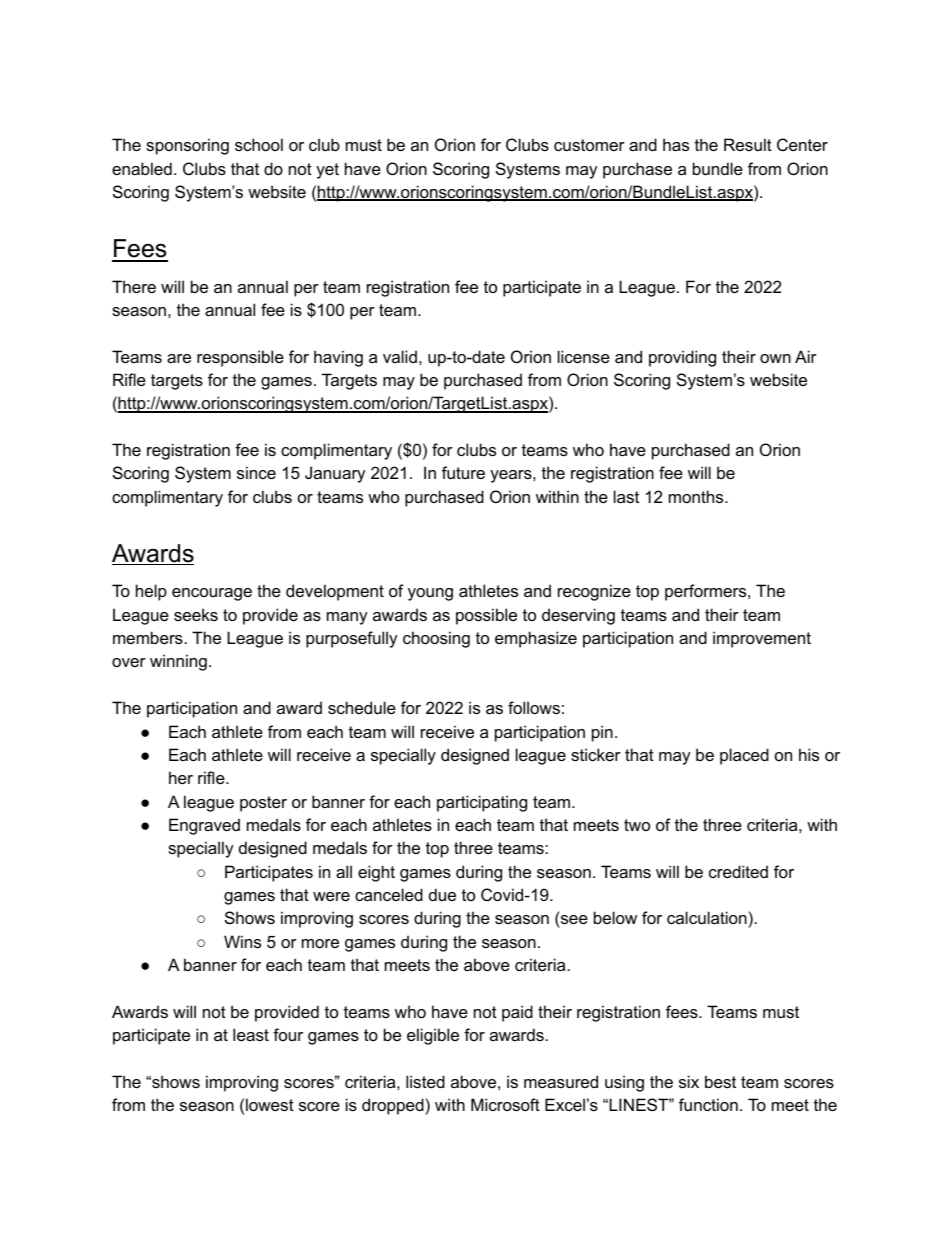  What do you see at coordinates (242, 941) in the screenshot?
I see `Wins` at bounding box center [242, 941].
